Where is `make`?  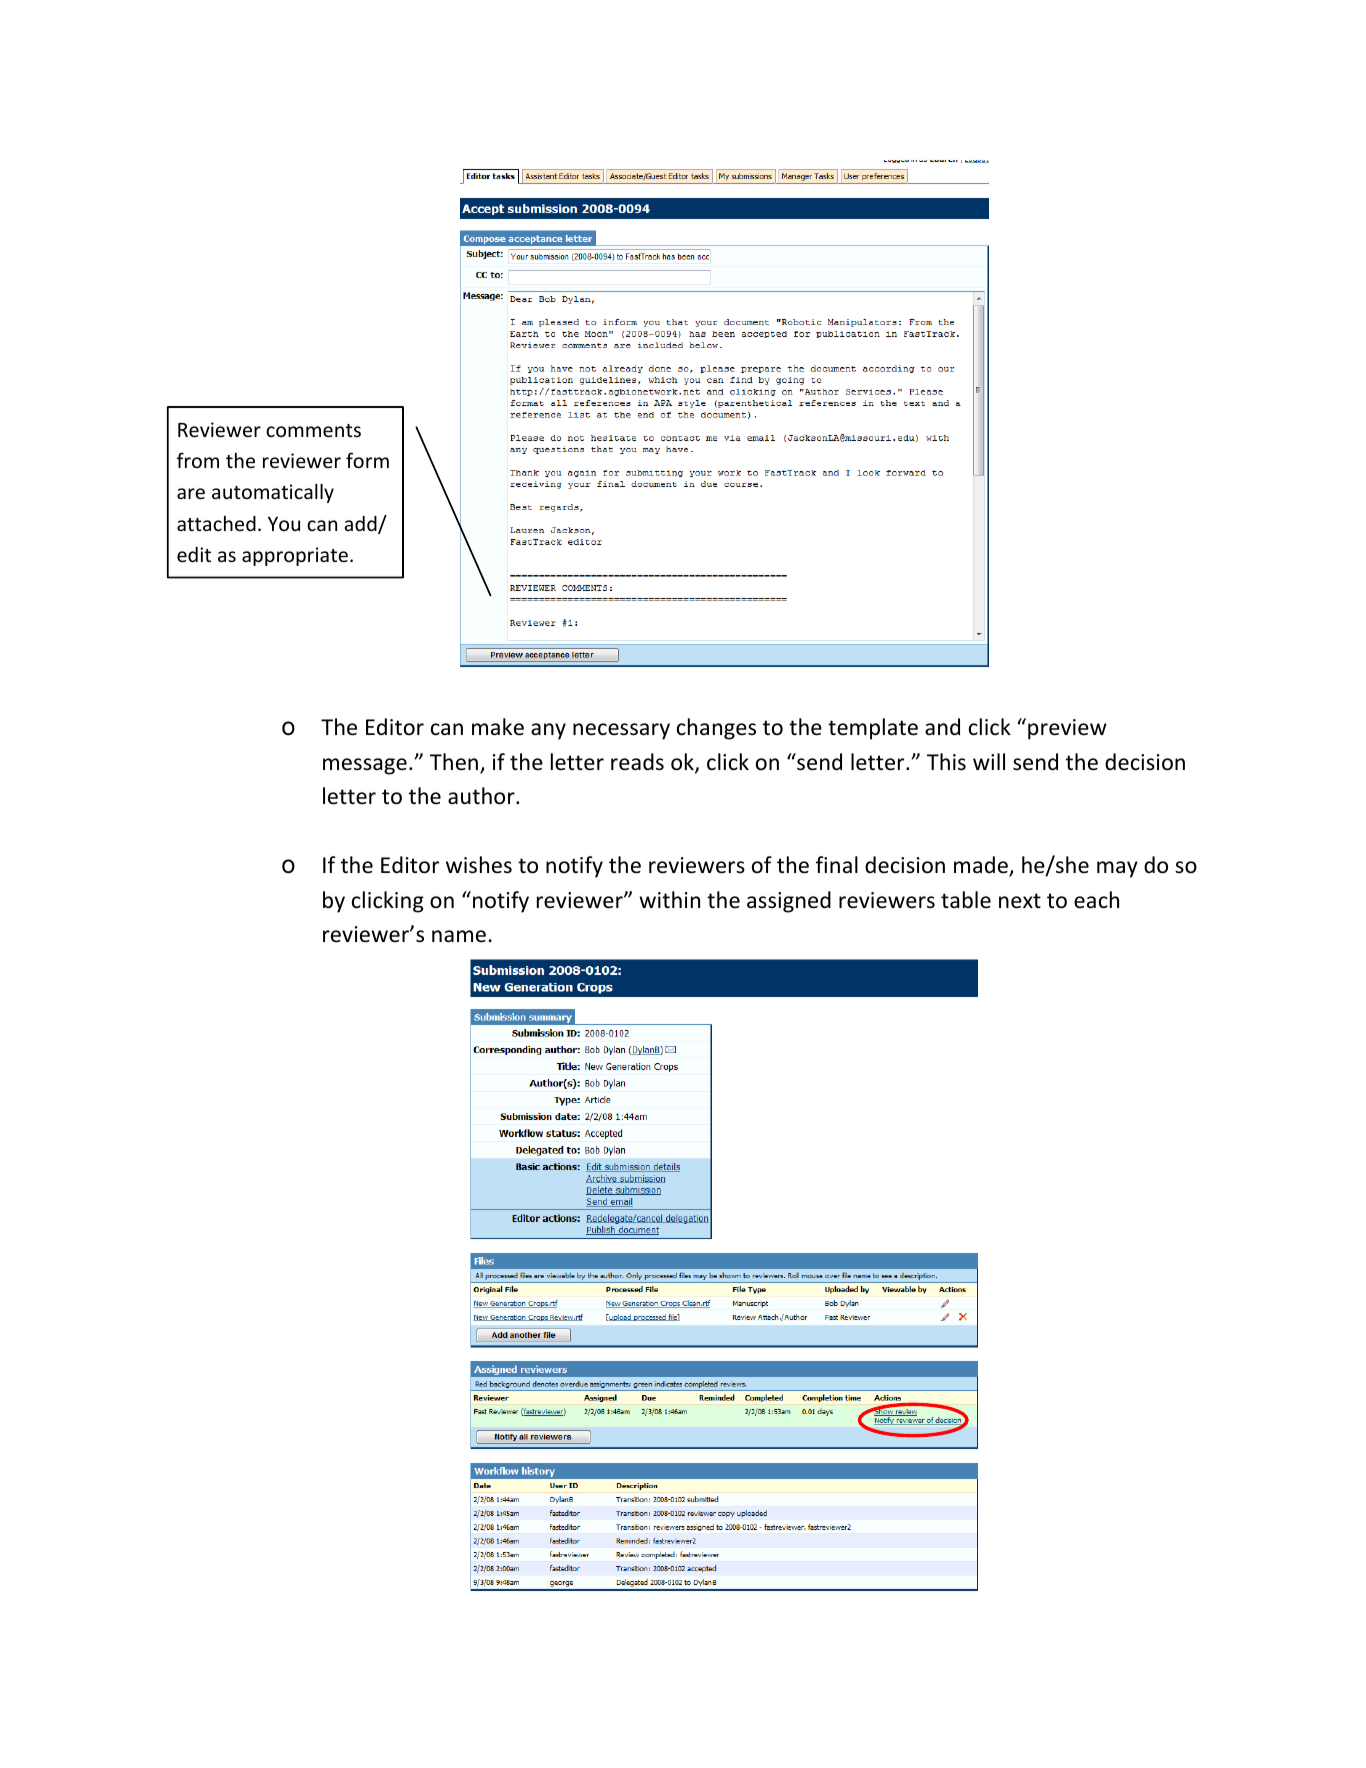
make is located at coordinates (498, 727).
